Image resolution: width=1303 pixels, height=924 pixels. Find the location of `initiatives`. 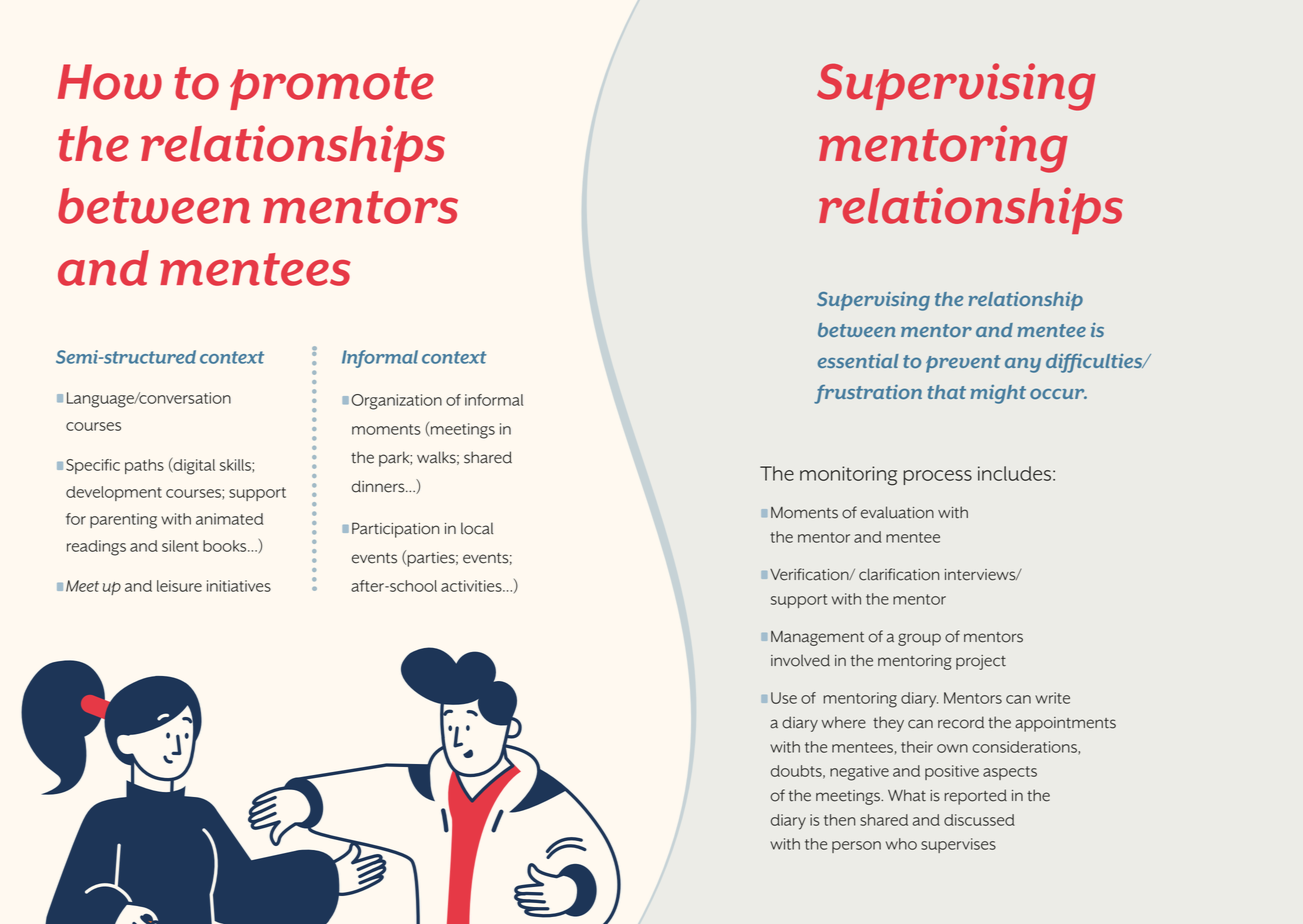

initiatives is located at coordinates (239, 586).
